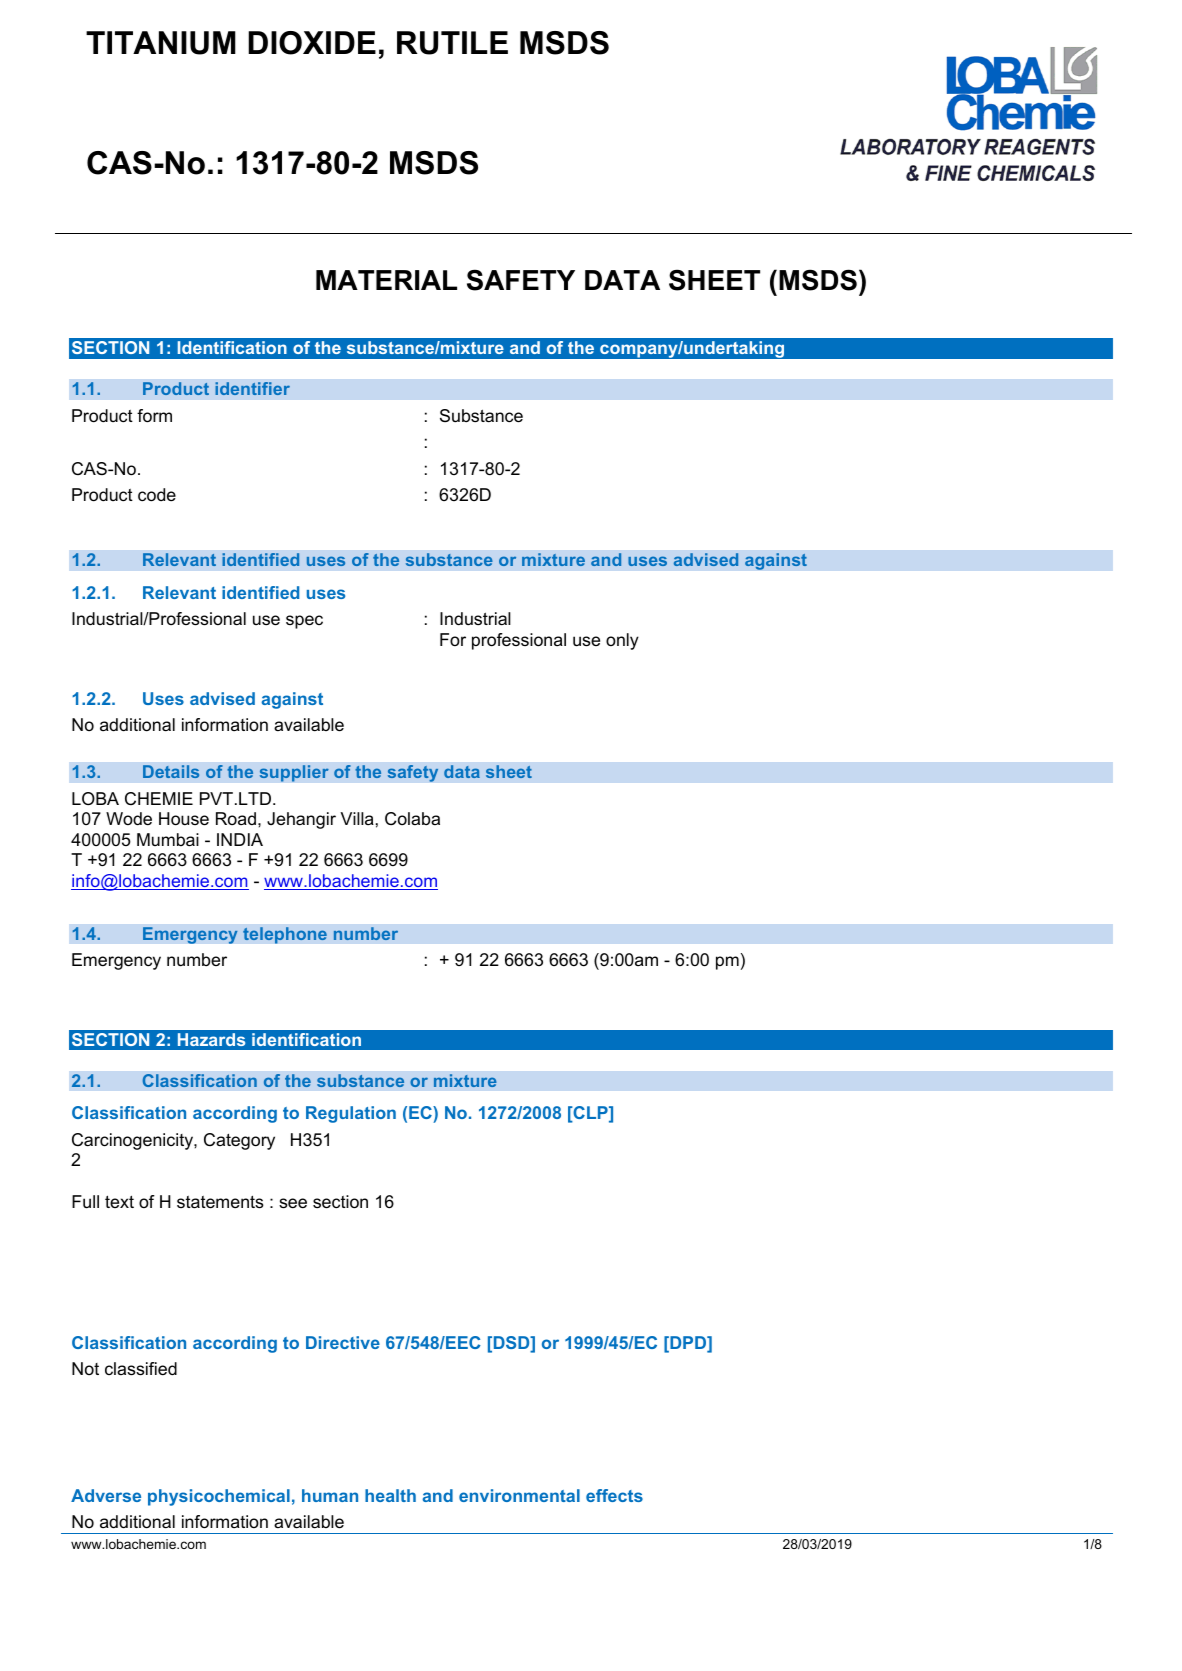  Describe the element at coordinates (168, 840) in the page. I see `Mumbai` at that location.
